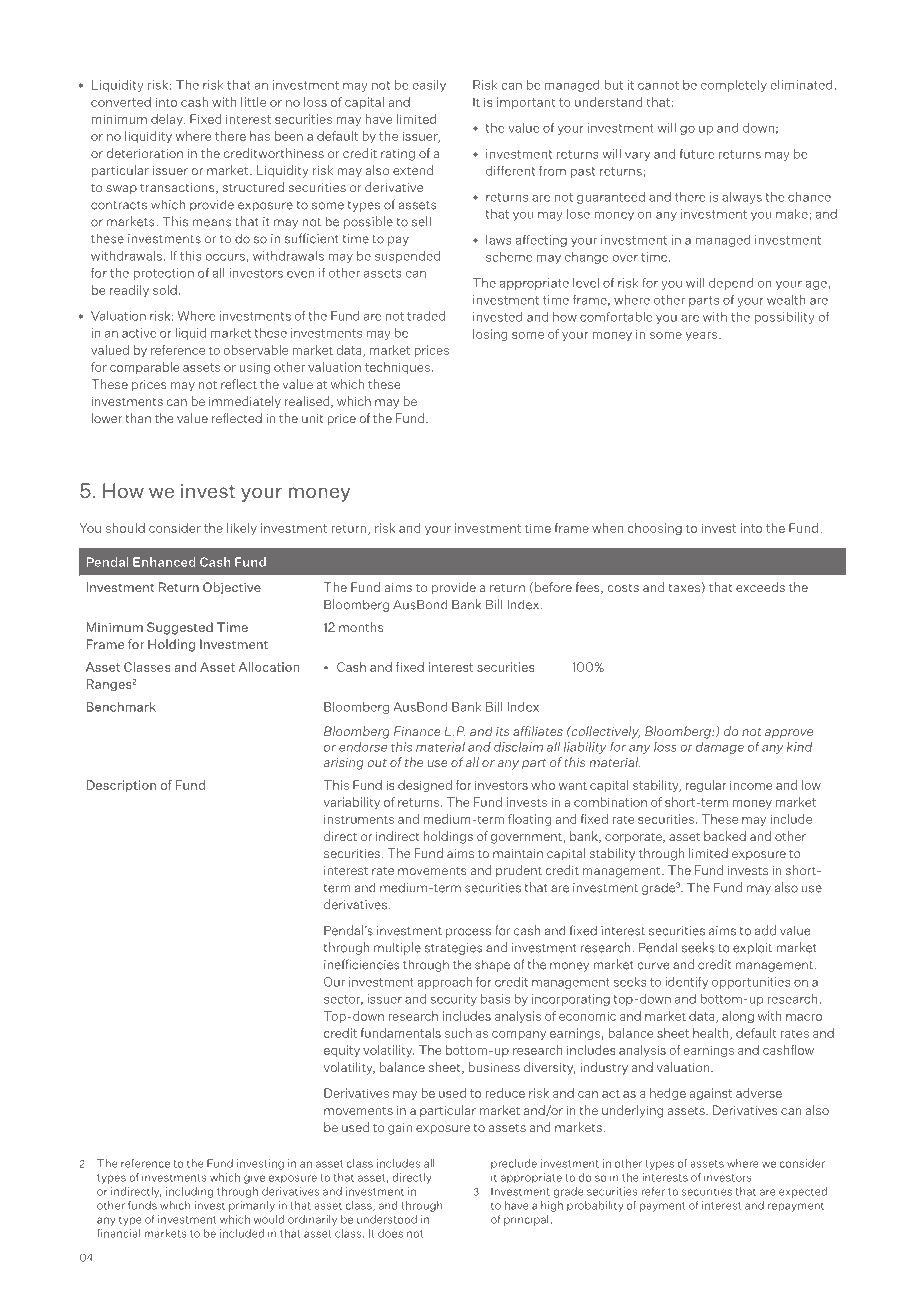 Image resolution: width=924 pixels, height=1308 pixels. I want to click on comparable, so click(144, 368).
